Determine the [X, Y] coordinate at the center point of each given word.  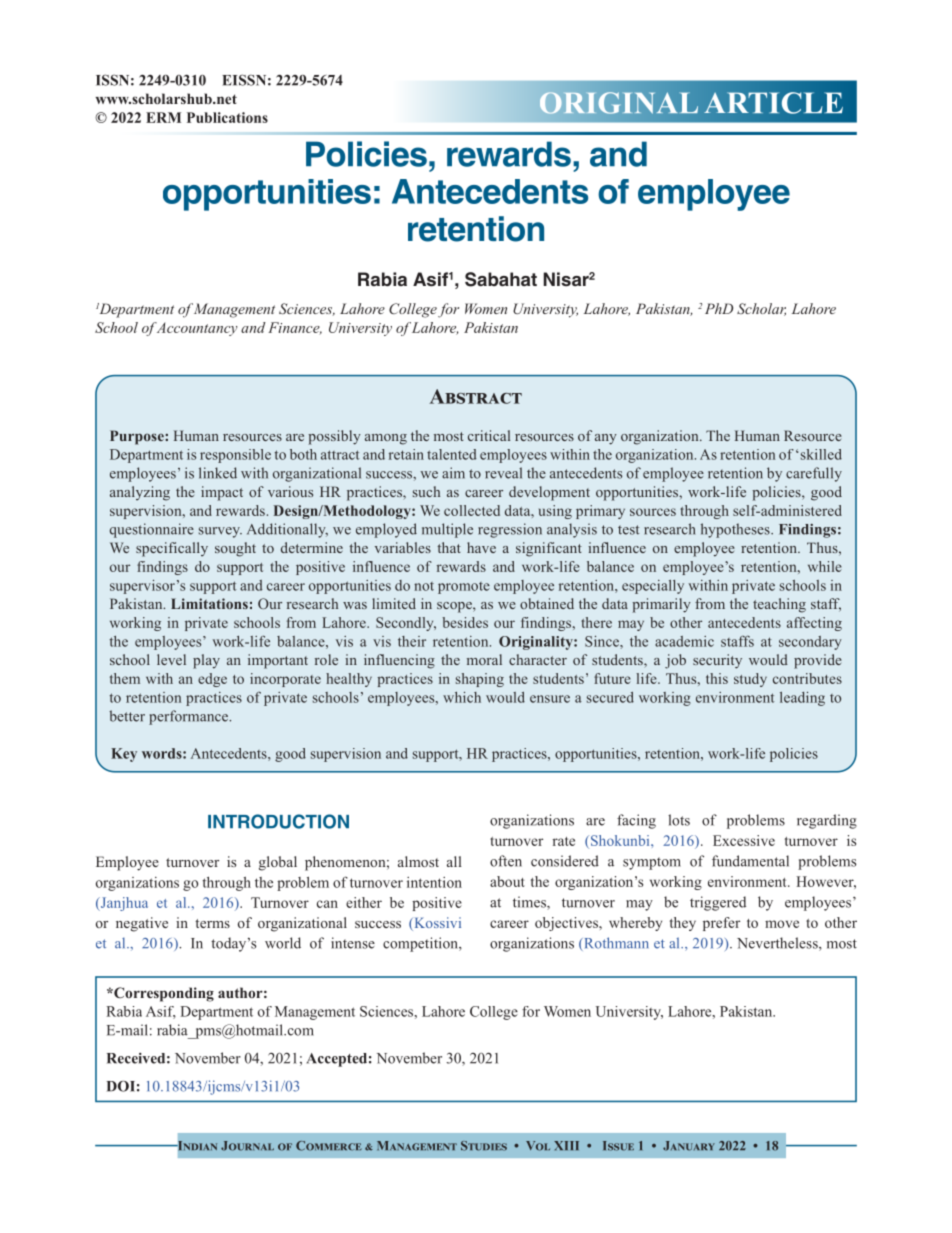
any [606, 439]
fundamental [750, 861]
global [278, 863]
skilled [821, 454]
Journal [247, 1146]
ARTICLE [773, 103]
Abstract [475, 396]
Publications [227, 117]
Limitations [209, 603]
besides [465, 622]
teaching [779, 605]
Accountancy [195, 329]
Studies [484, 1146]
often [506, 861]
